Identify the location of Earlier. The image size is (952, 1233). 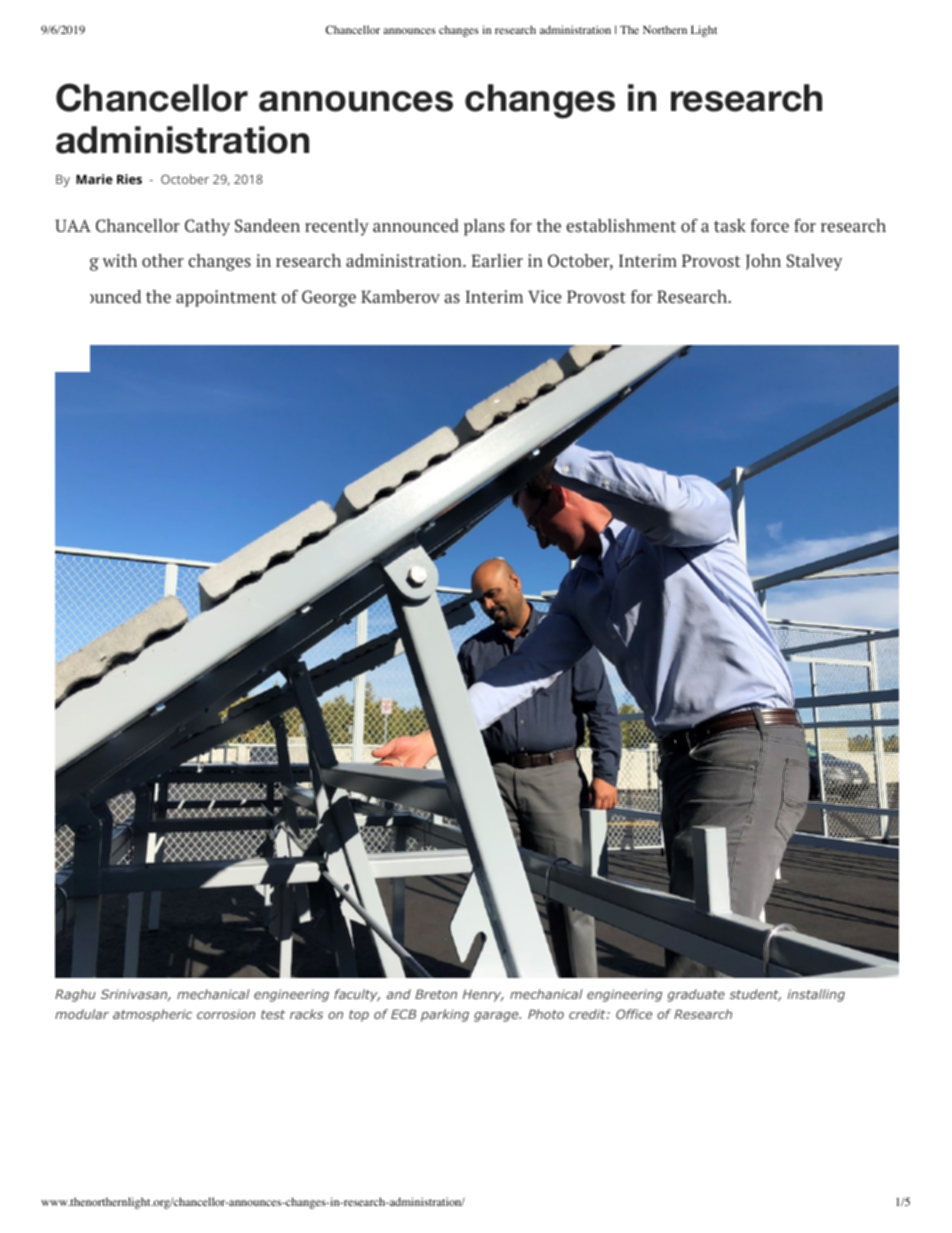
(497, 260).
